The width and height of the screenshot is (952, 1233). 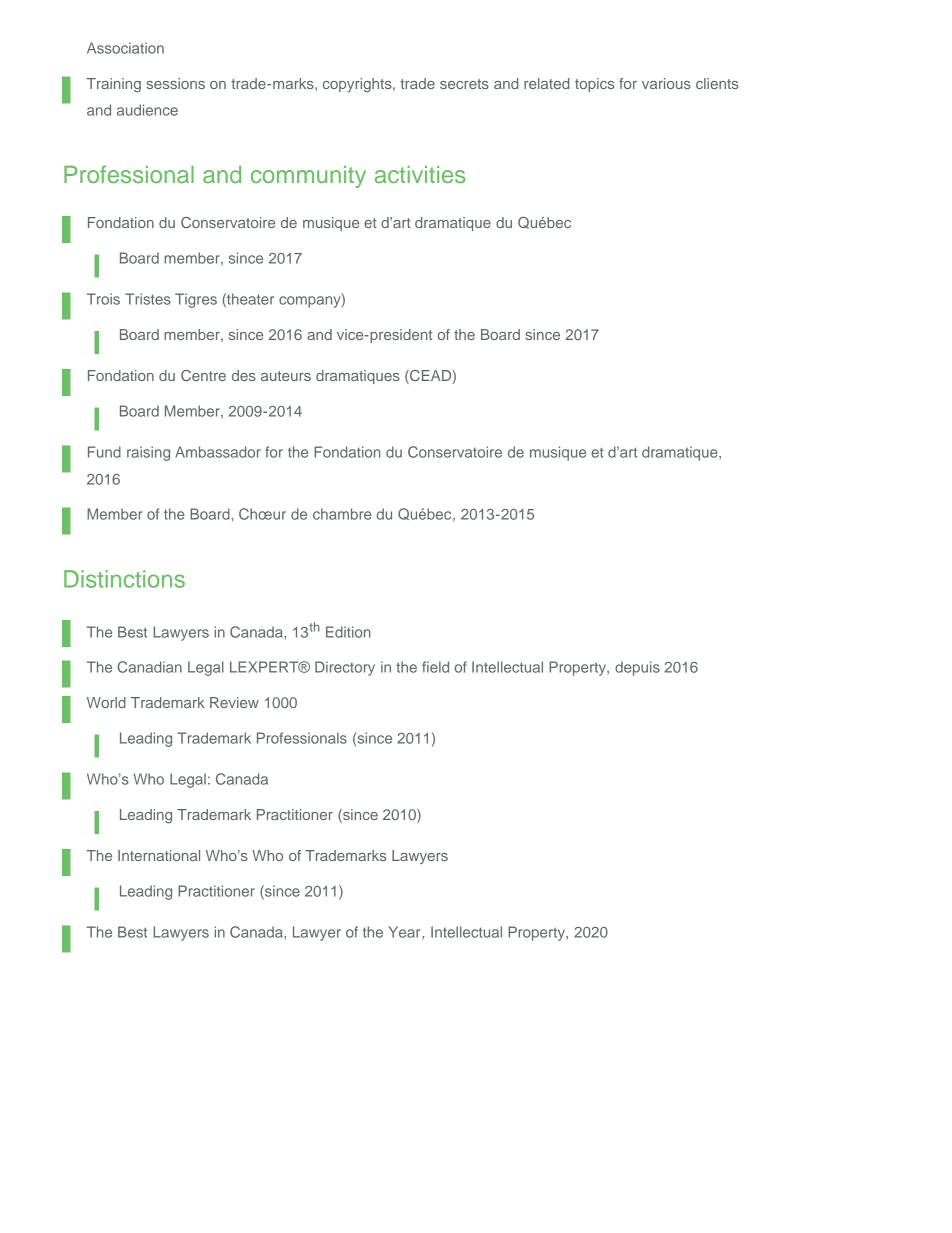 I want to click on copyrights, so click(x=358, y=85).
